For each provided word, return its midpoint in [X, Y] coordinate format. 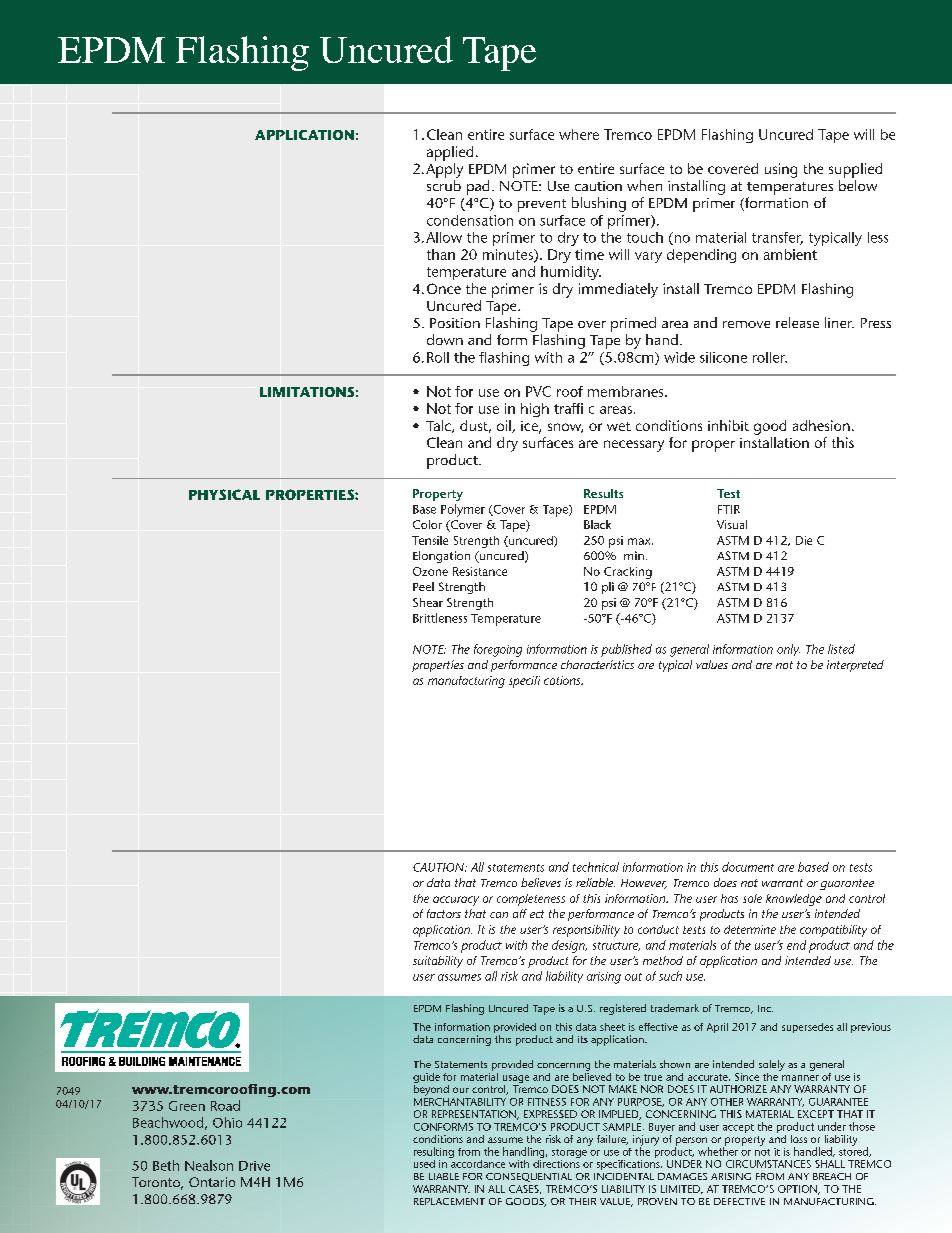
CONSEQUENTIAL [529, 1177]
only [788, 650]
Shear [428, 602]
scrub [444, 185]
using [781, 170]
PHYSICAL [224, 494]
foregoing [498, 650]
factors [444, 913]
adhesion [821, 425]
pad [478, 187]
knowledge [794, 900]
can [499, 915]
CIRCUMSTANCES [768, 1164]
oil [505, 426]
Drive [254, 1166]
